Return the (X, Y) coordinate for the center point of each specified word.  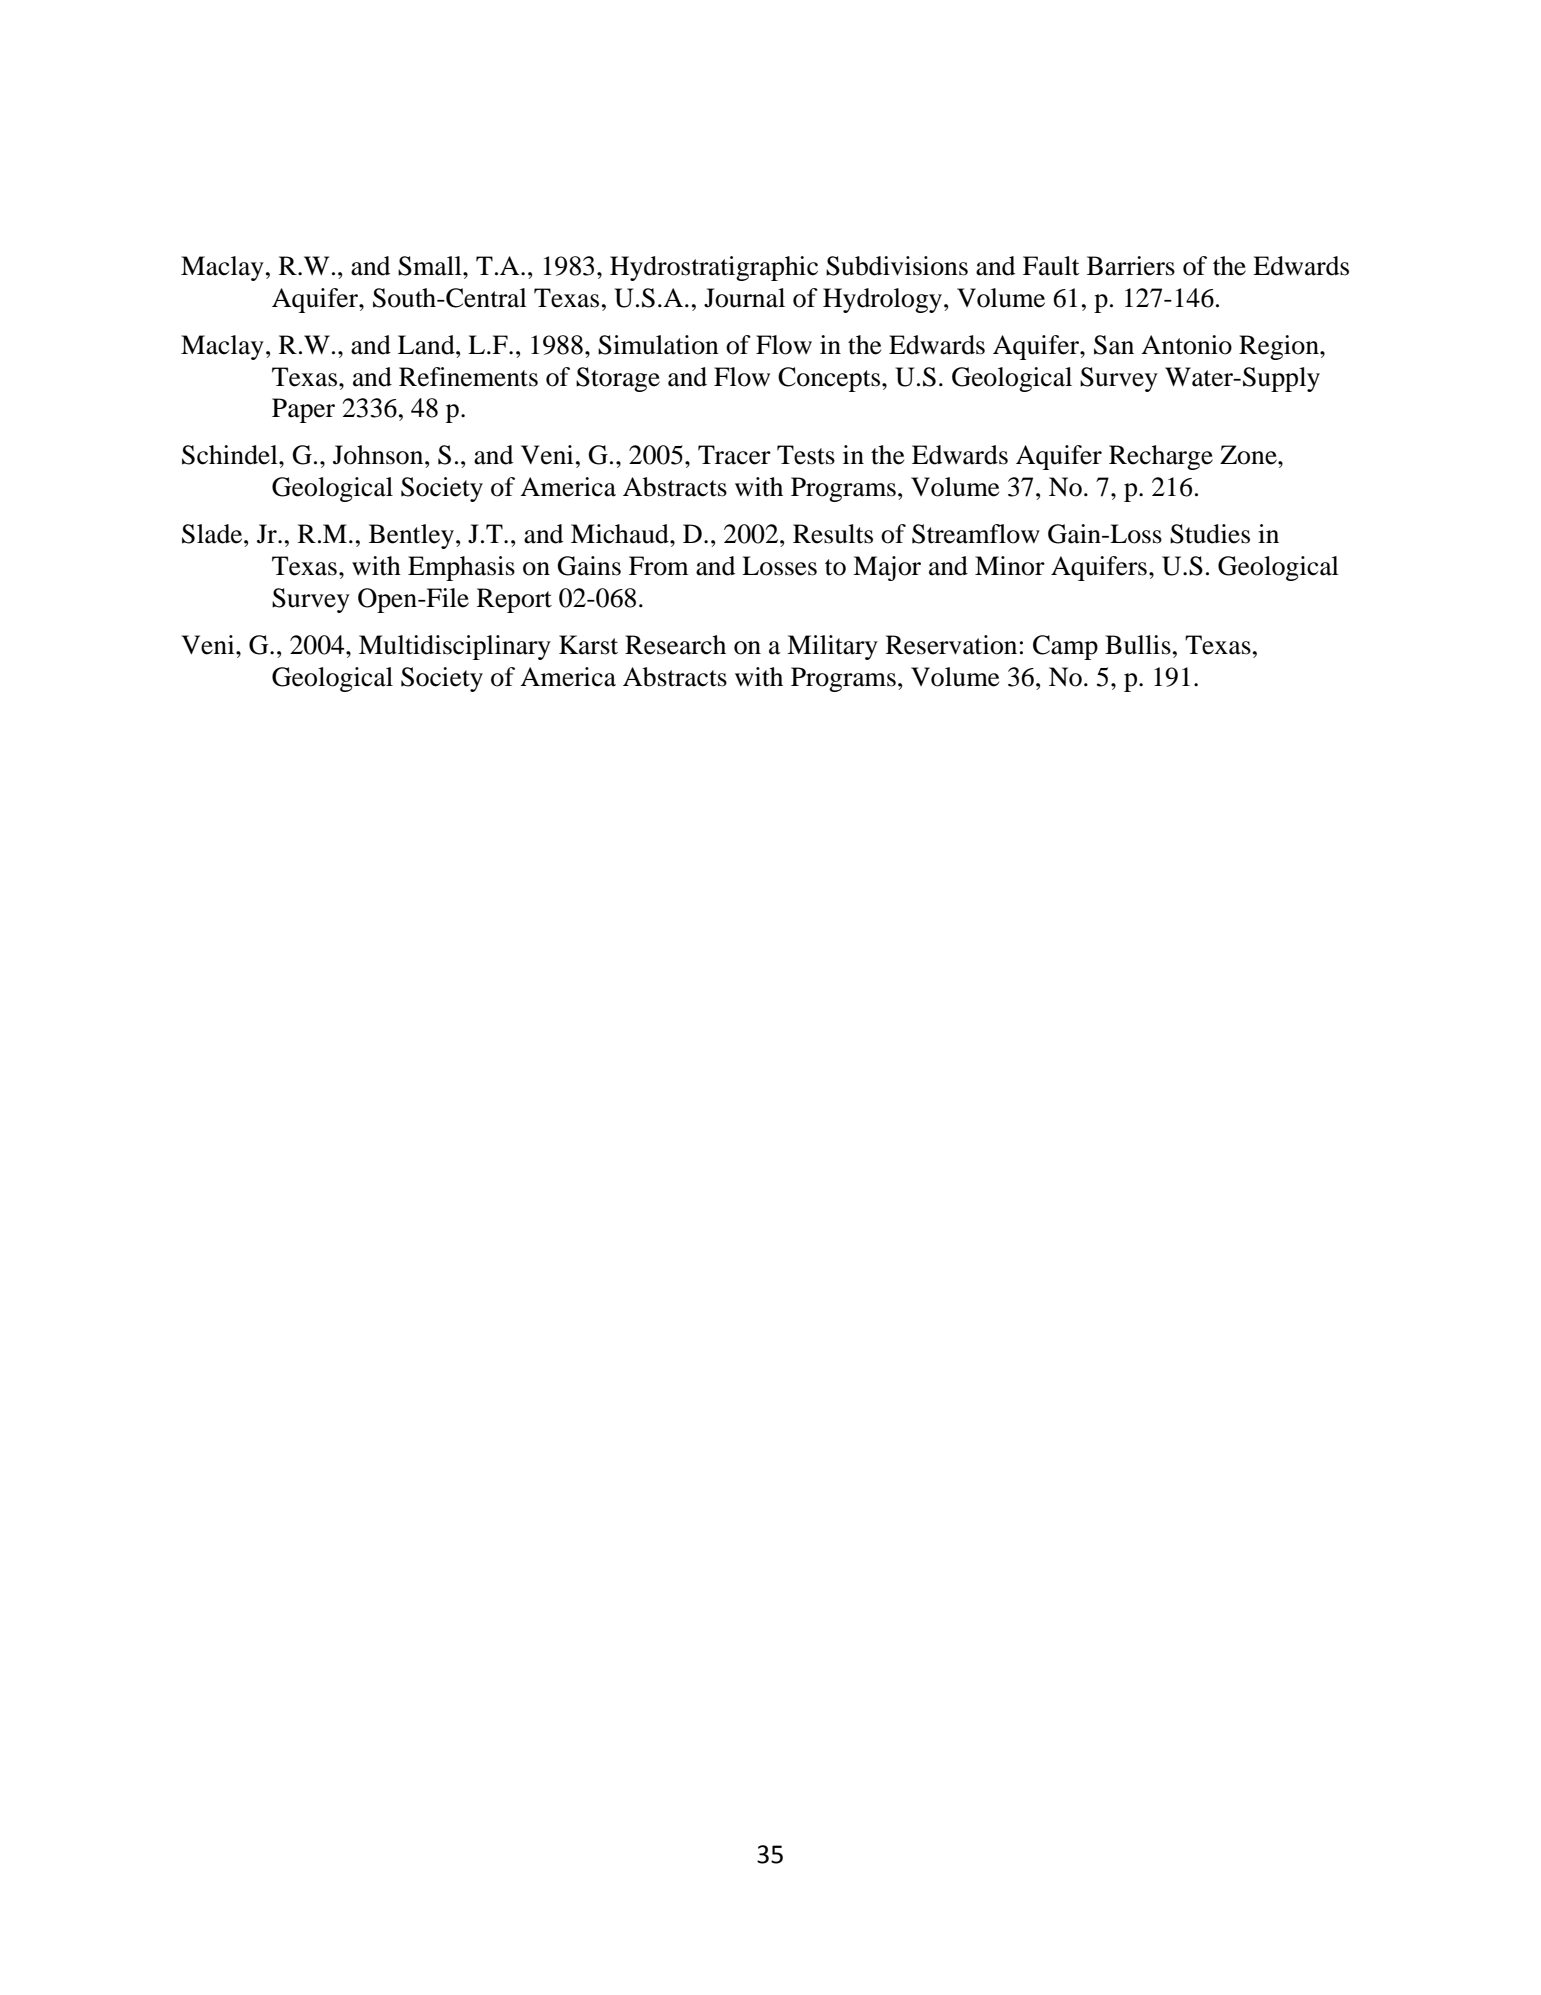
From (659, 566)
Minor (1010, 566)
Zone (1249, 455)
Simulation (658, 345)
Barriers (1131, 266)
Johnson (379, 455)
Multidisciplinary (455, 647)
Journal (744, 298)
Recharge (1161, 457)
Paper (303, 410)
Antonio (1186, 345)
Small (431, 266)
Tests (806, 455)
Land (427, 345)
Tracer (734, 455)
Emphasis (461, 568)
